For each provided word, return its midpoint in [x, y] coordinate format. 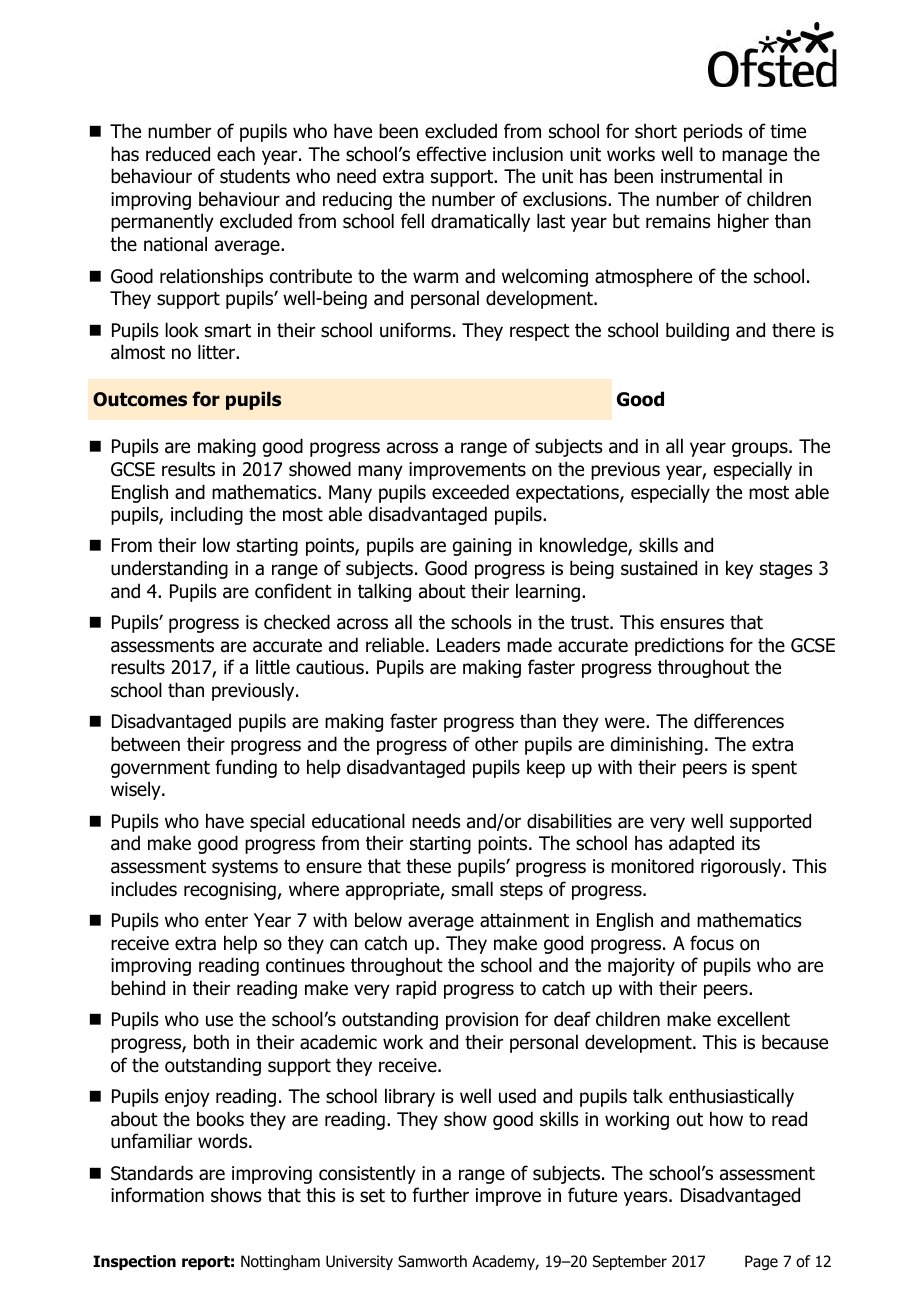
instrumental [711, 176]
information [157, 1195]
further [440, 1195]
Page [761, 1262]
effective [451, 154]
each [236, 154]
